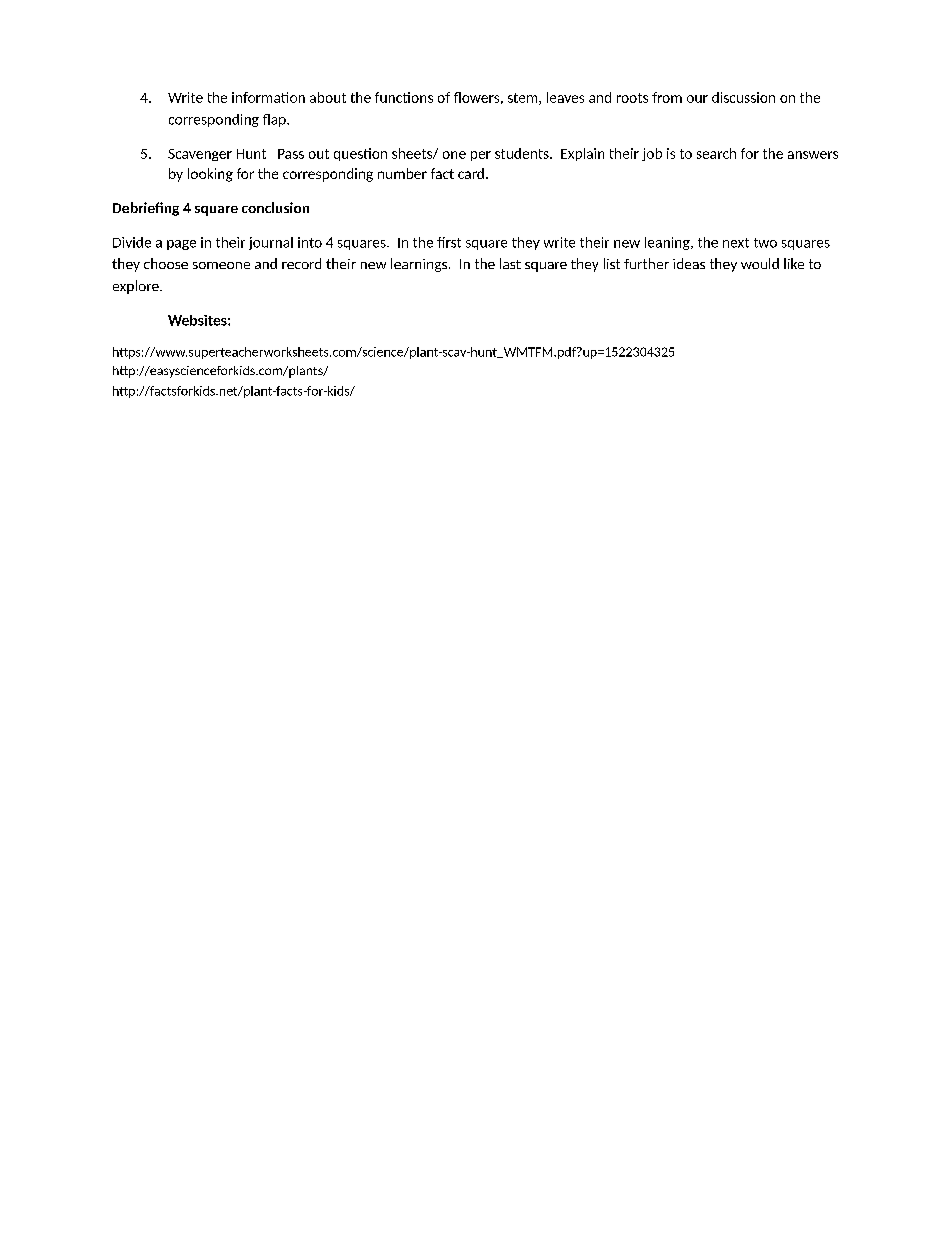 Image resolution: width=952 pixels, height=1233 pixels. I want to click on Pass, so click(291, 154).
